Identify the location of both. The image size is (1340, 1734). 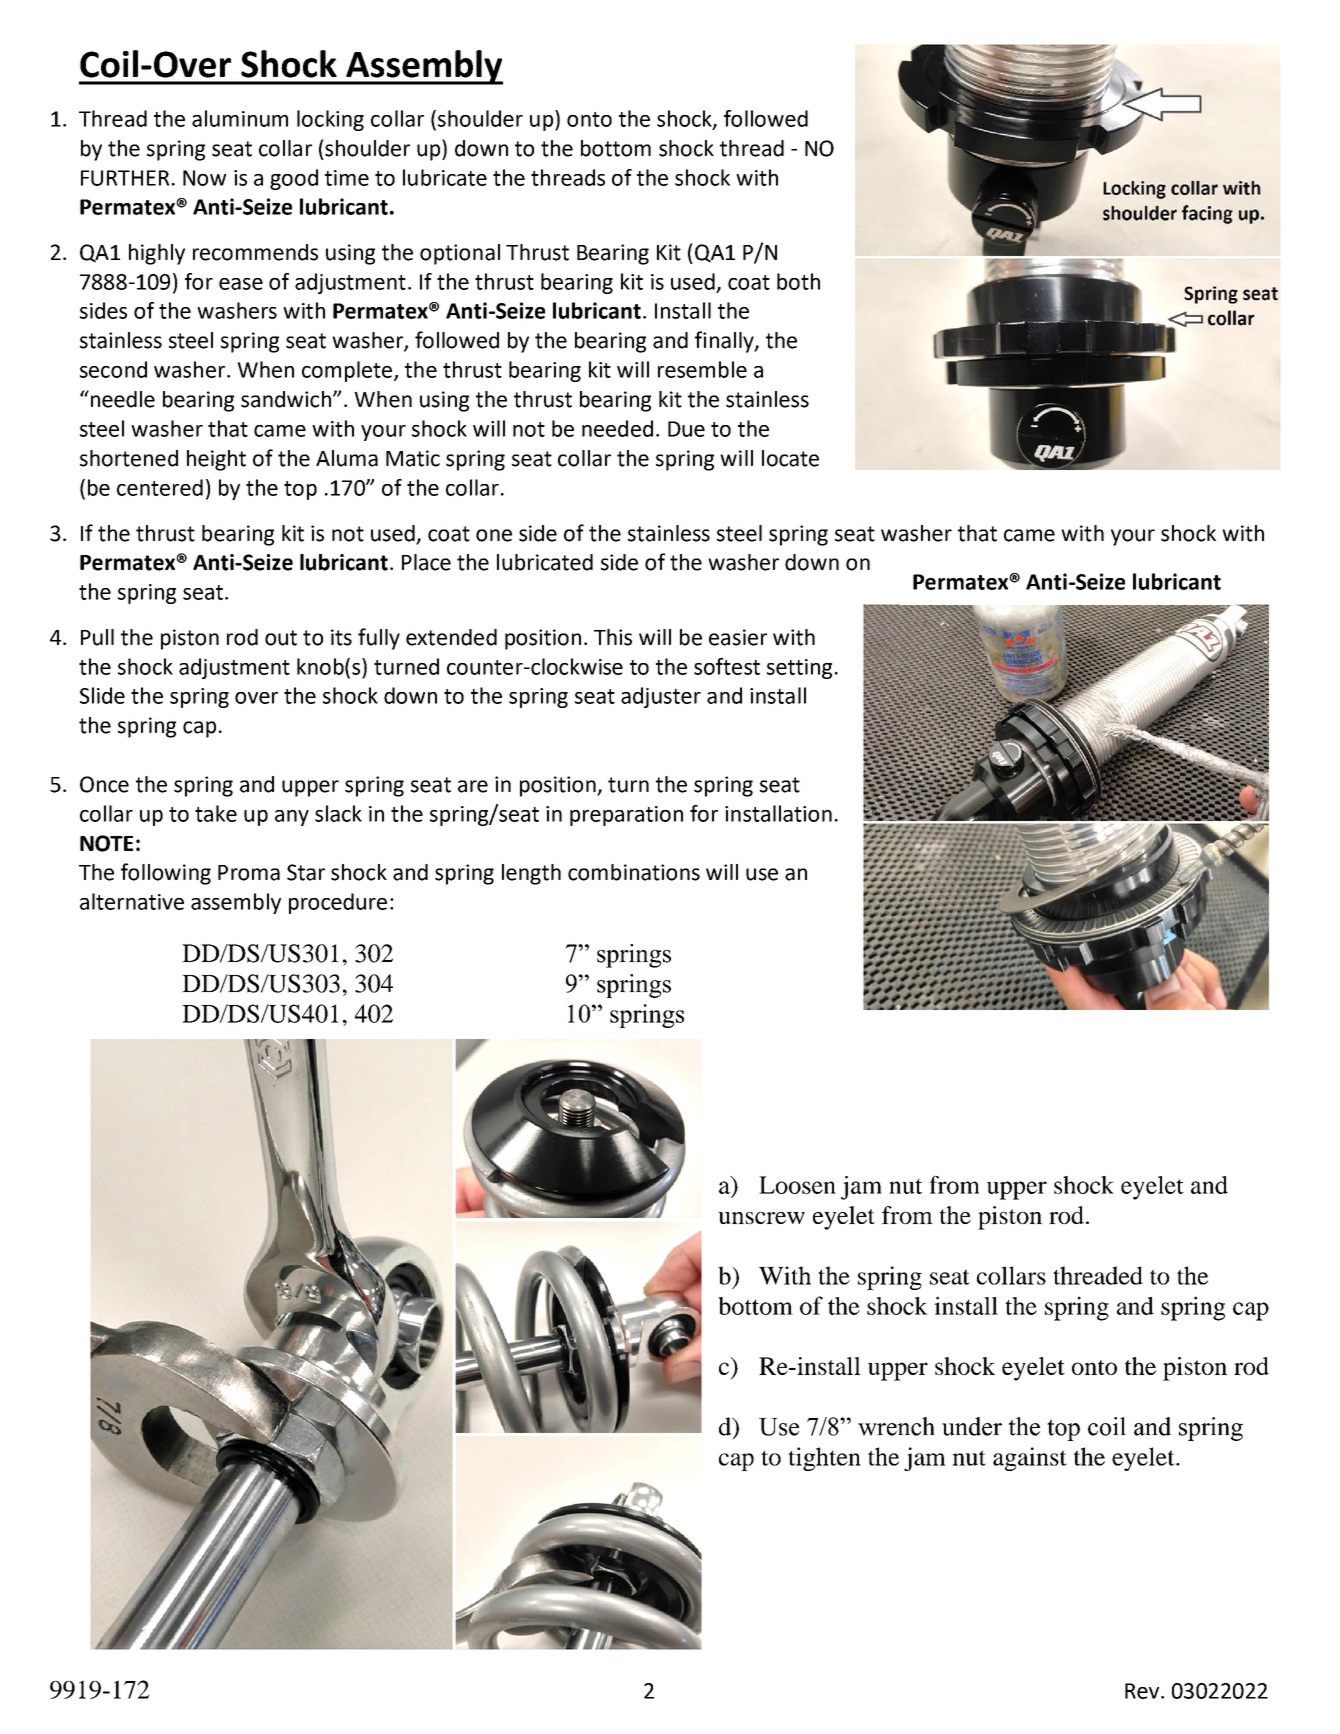
(798, 281).
